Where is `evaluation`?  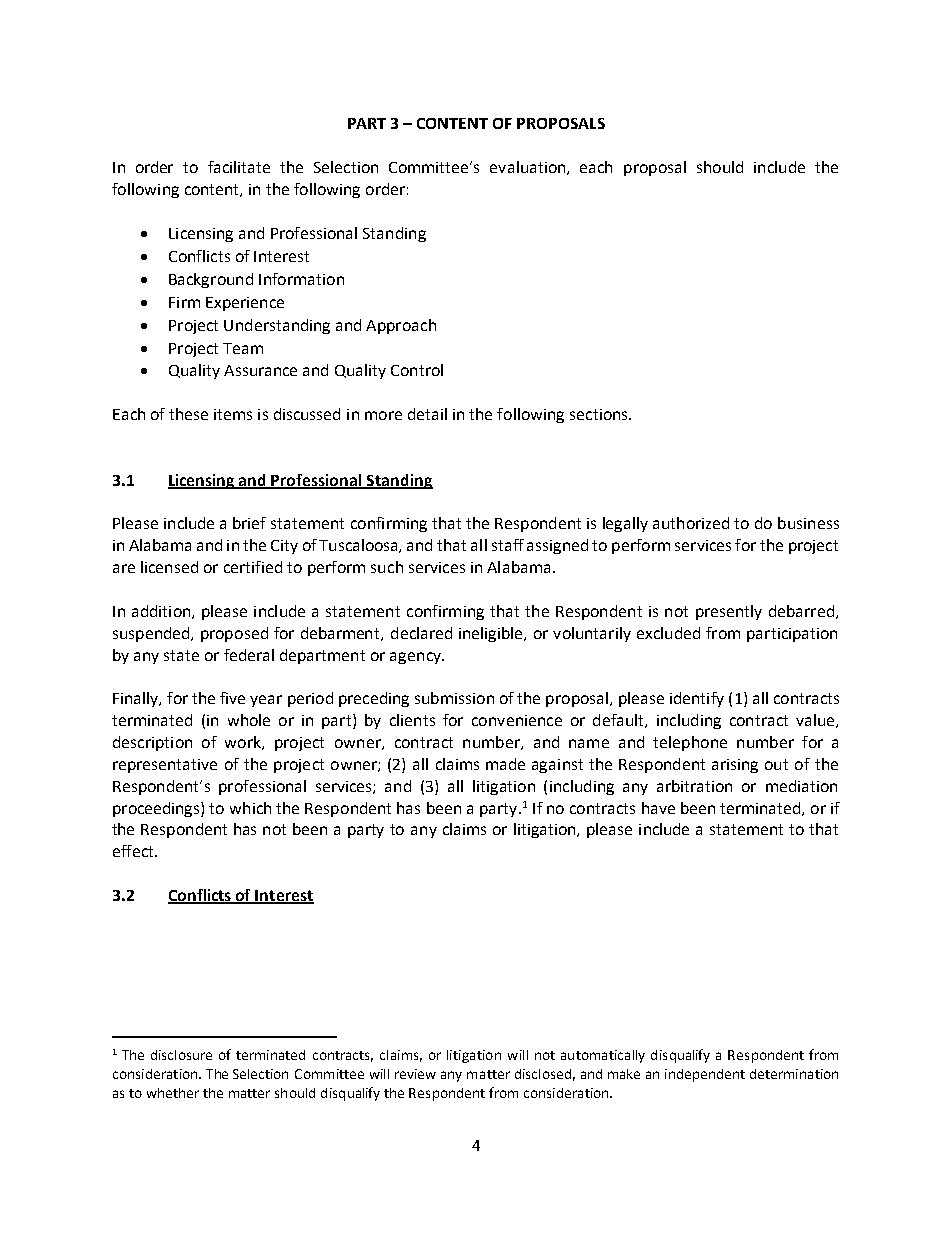 evaluation is located at coordinates (529, 168).
